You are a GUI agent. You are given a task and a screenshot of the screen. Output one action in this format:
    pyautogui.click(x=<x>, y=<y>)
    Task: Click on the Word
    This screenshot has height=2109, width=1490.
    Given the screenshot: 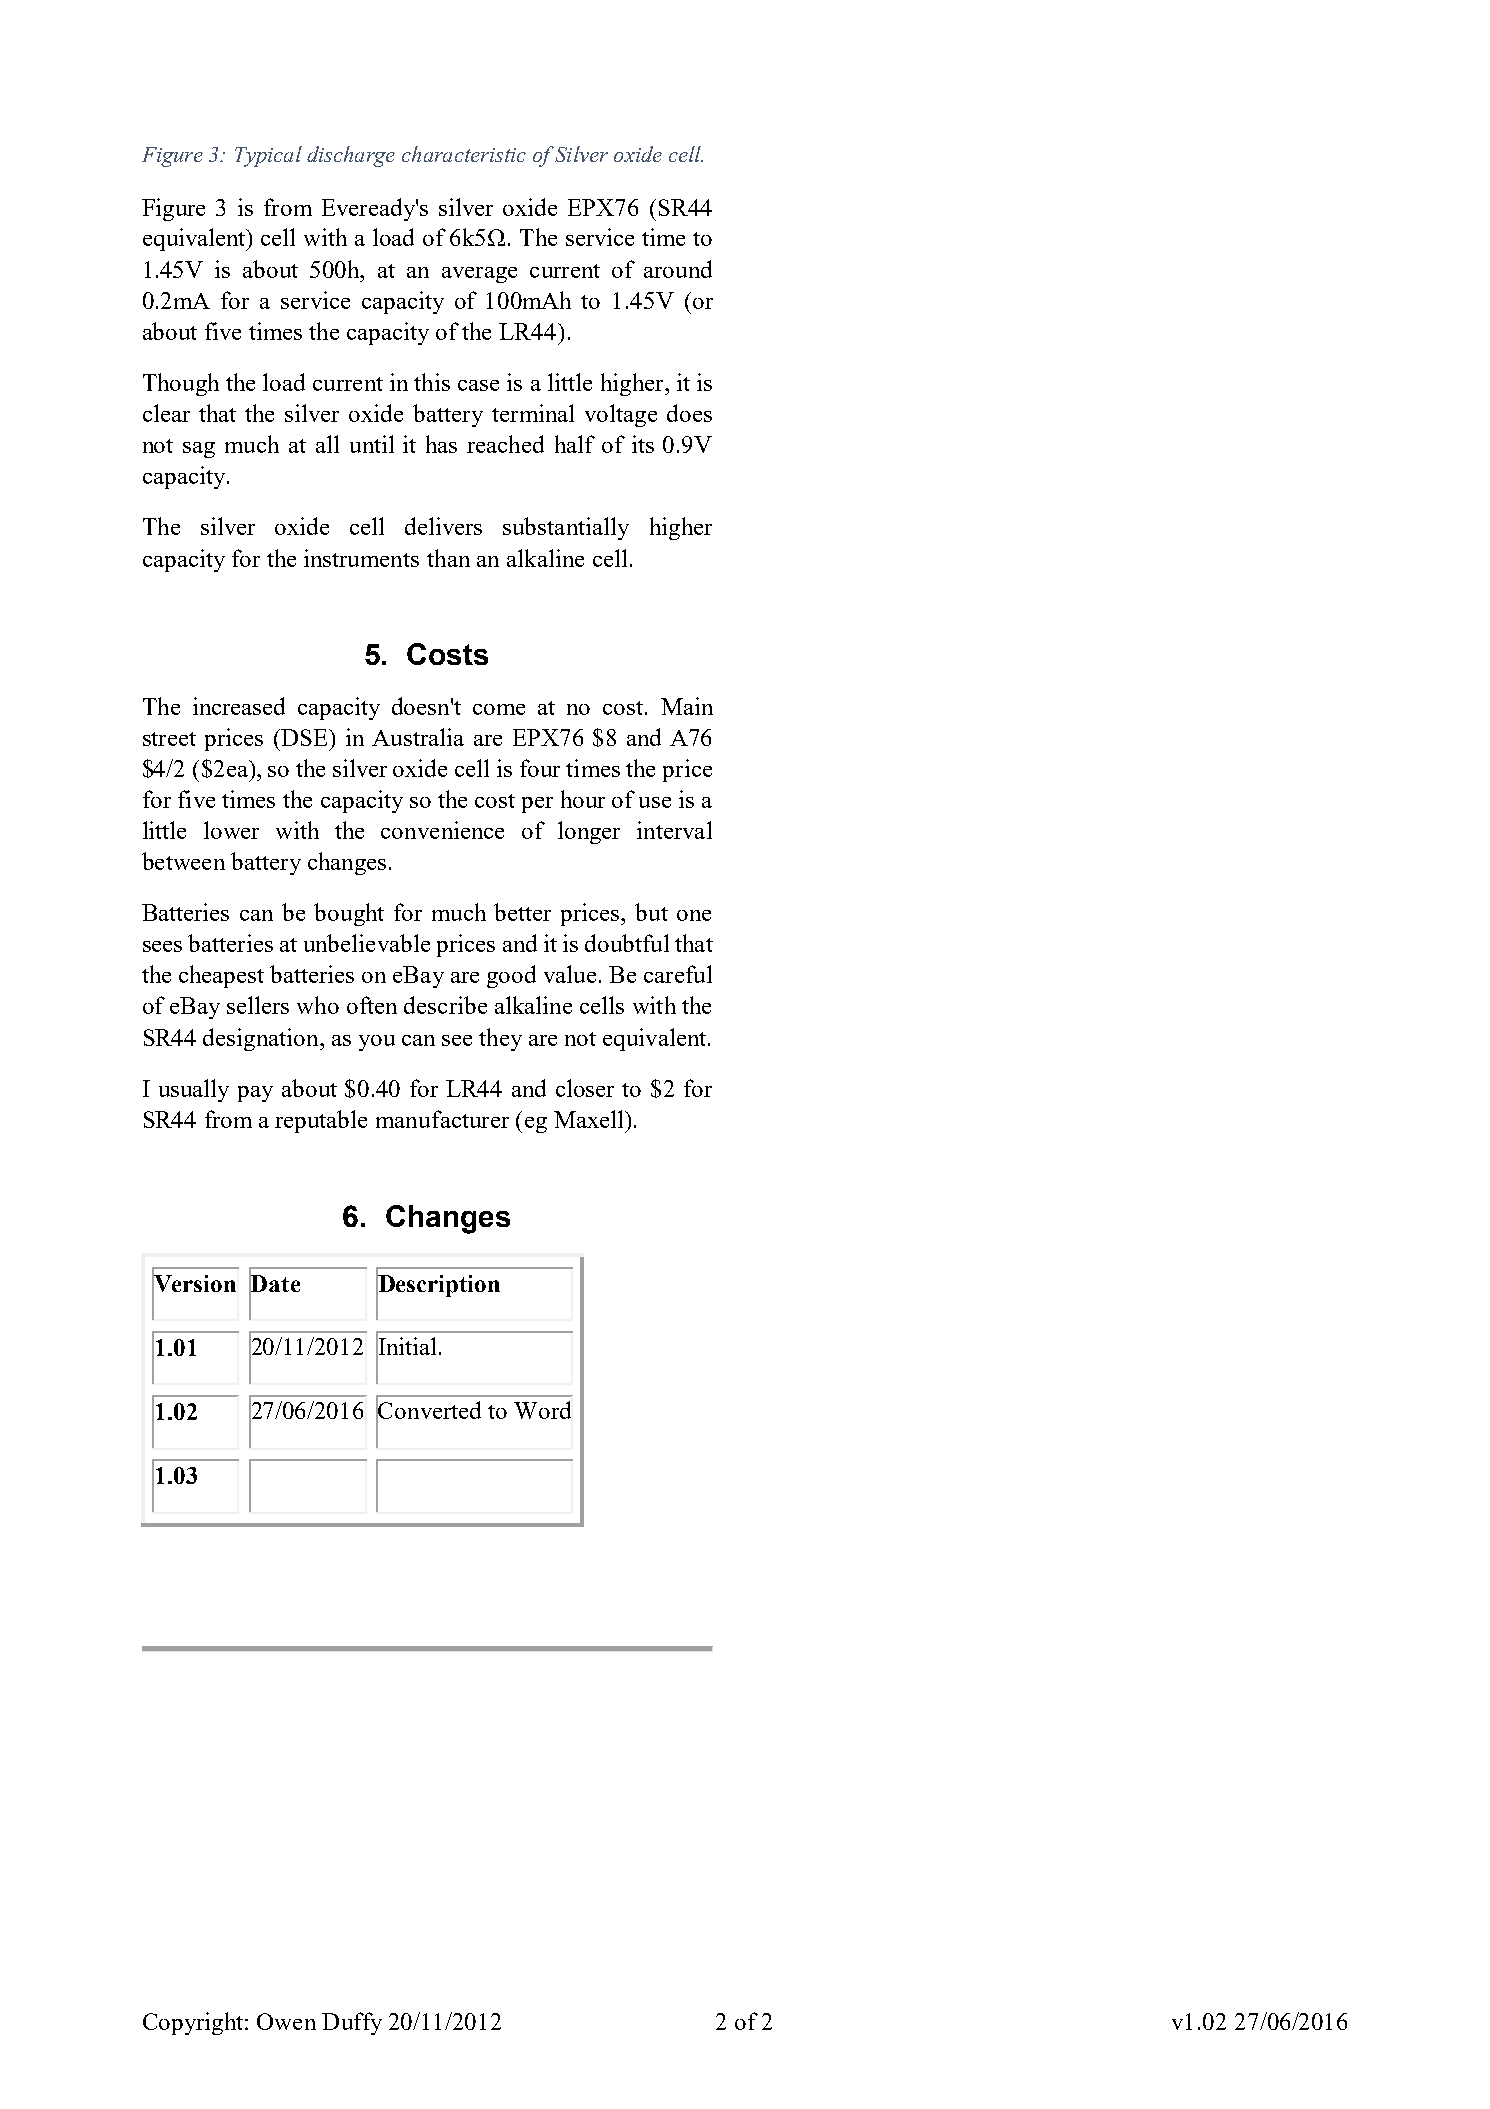 What is the action you would take?
    pyautogui.click(x=542, y=1410)
